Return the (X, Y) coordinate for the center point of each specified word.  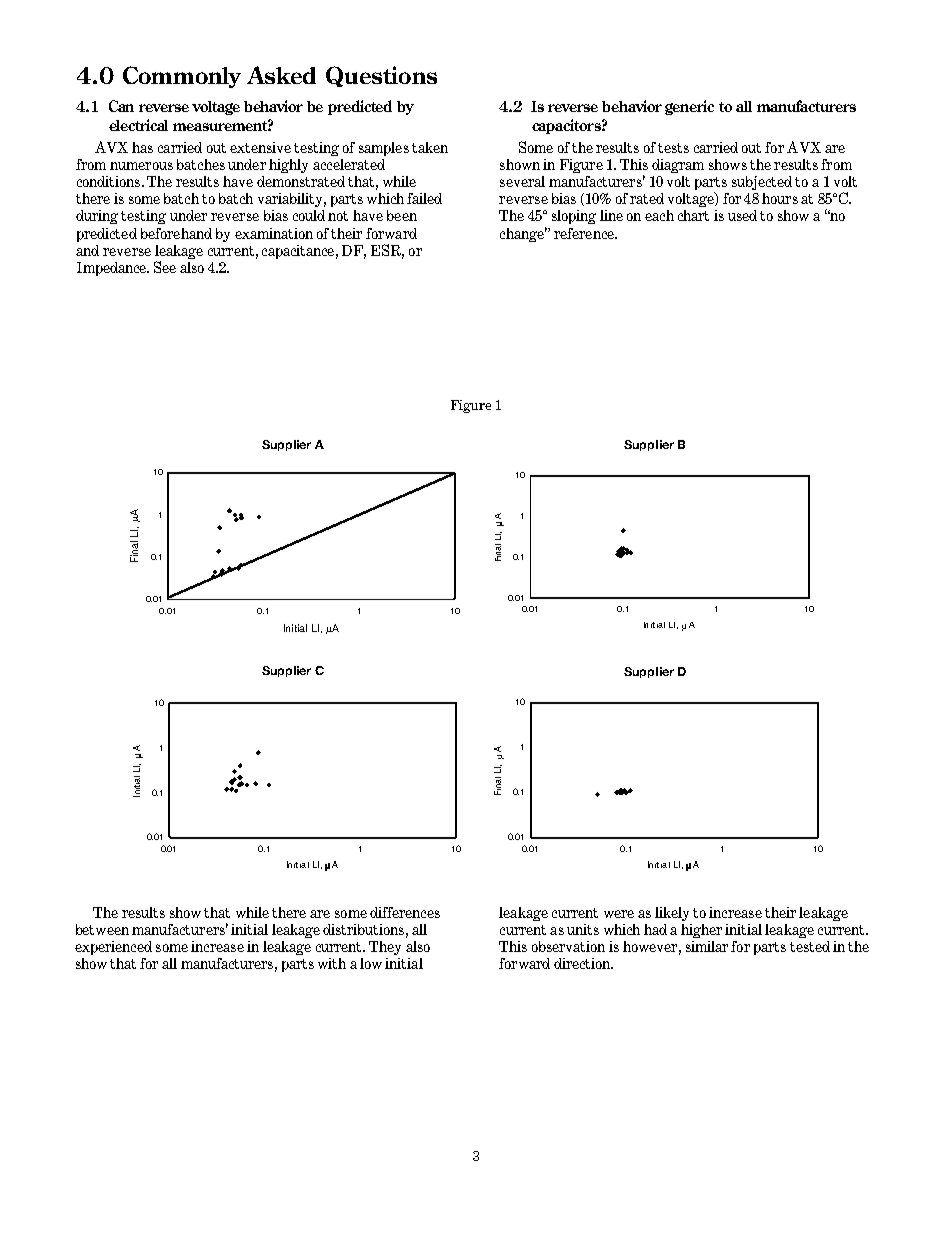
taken (430, 147)
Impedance (113, 269)
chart (693, 215)
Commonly (182, 77)
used (742, 215)
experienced (113, 948)
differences (405, 912)
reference (585, 233)
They (385, 948)
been (402, 215)
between (102, 929)
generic (689, 107)
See (165, 267)
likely (672, 914)
